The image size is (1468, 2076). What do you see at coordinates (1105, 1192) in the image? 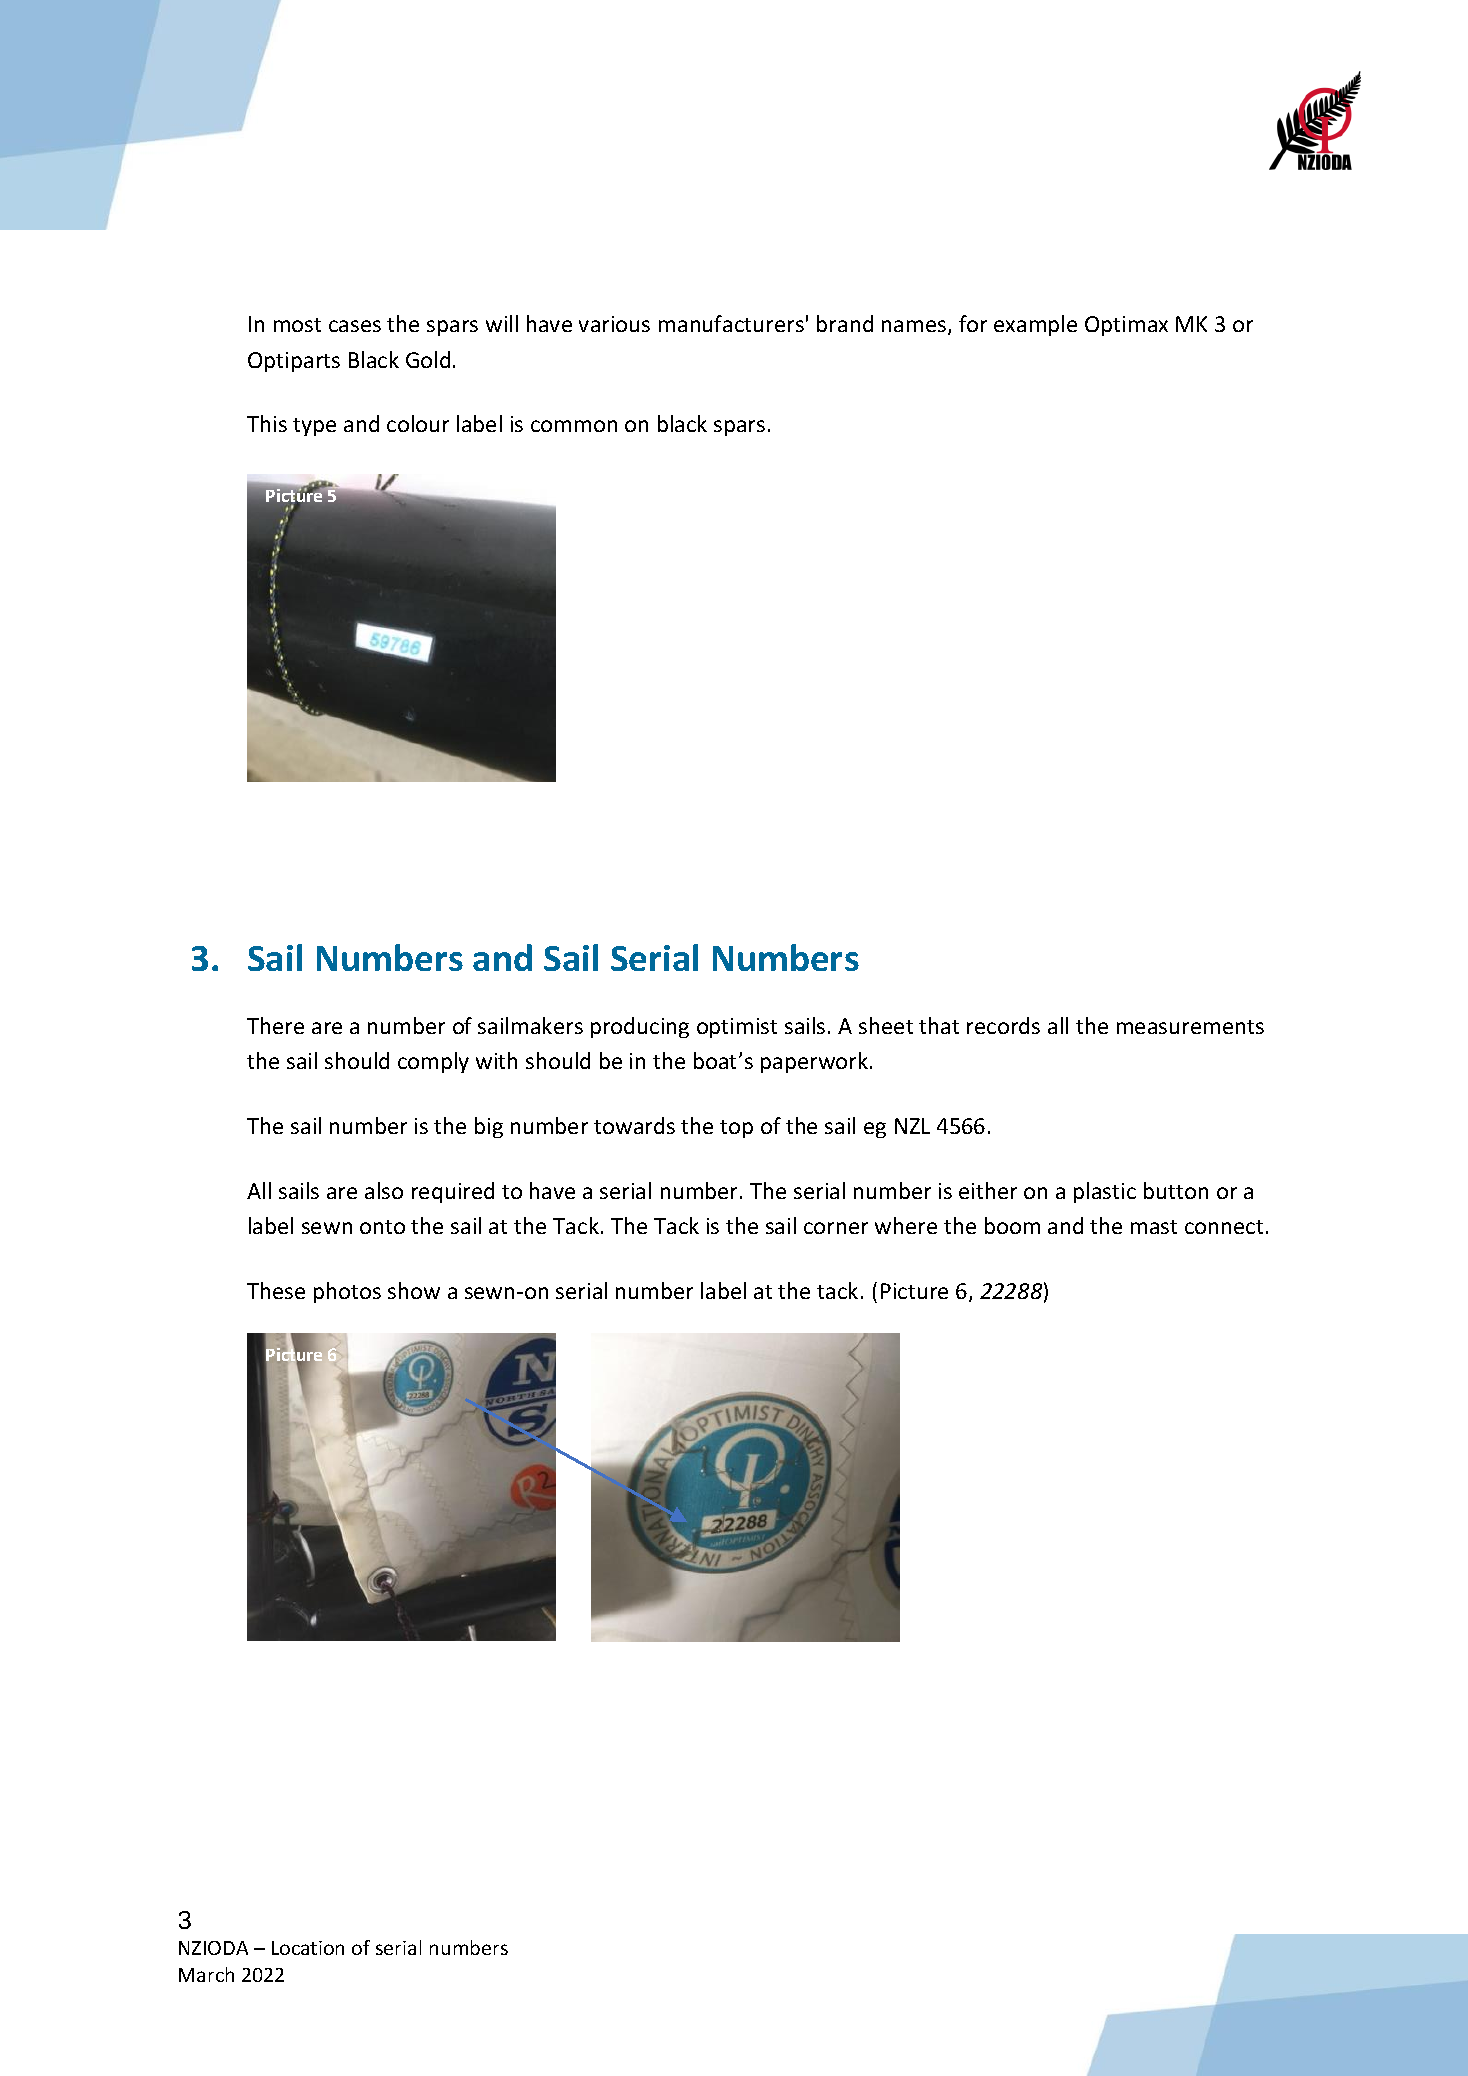
I see `plastic` at bounding box center [1105, 1192].
